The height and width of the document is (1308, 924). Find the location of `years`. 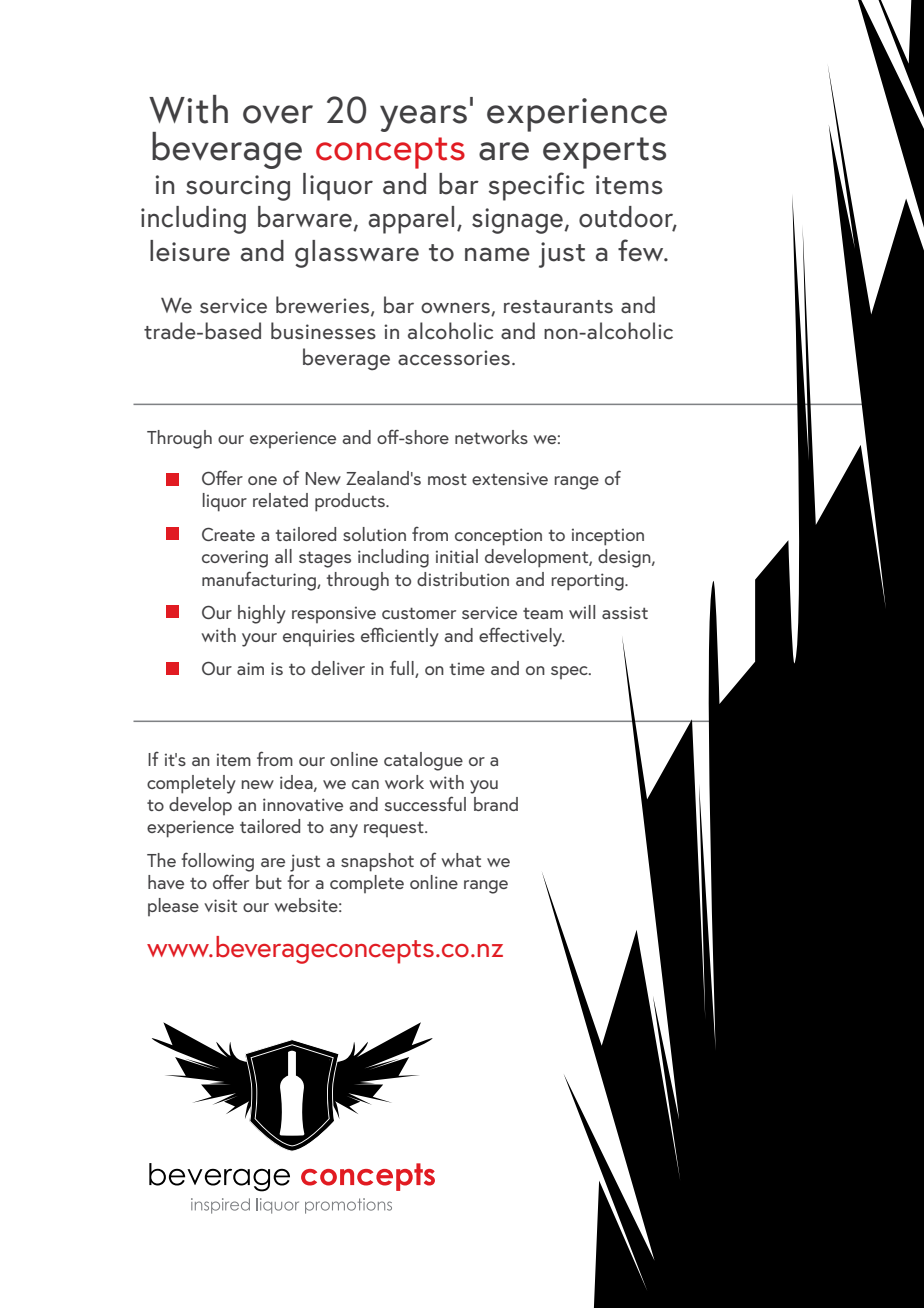

years is located at coordinates (423, 118).
